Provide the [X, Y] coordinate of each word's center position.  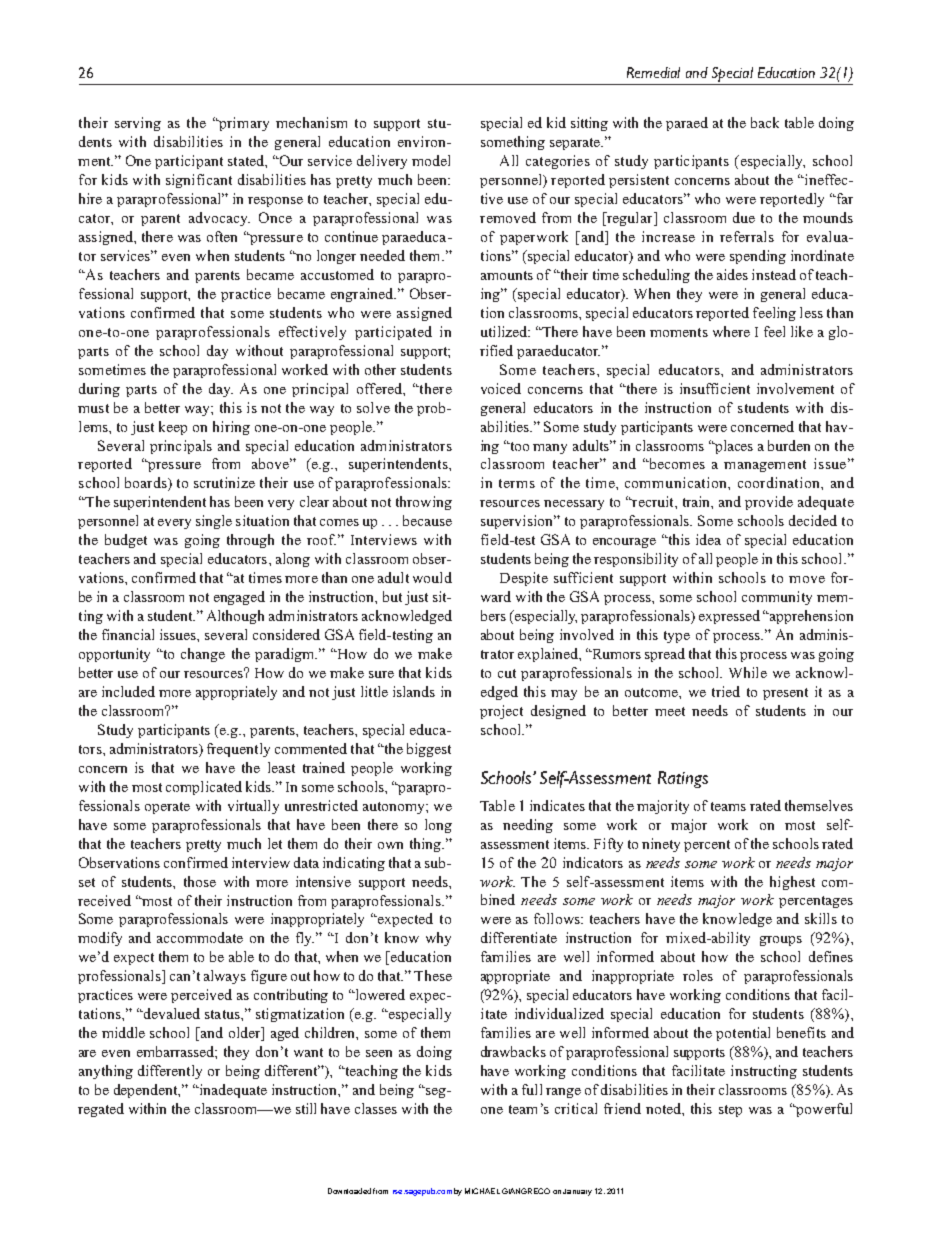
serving [138, 124]
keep [173, 428]
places [733, 447]
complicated [204, 788]
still [306, 1108]
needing [528, 826]
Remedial [653, 72]
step [730, 1111]
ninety [661, 845]
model [431, 160]
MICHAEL [482, 1191]
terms [517, 483]
